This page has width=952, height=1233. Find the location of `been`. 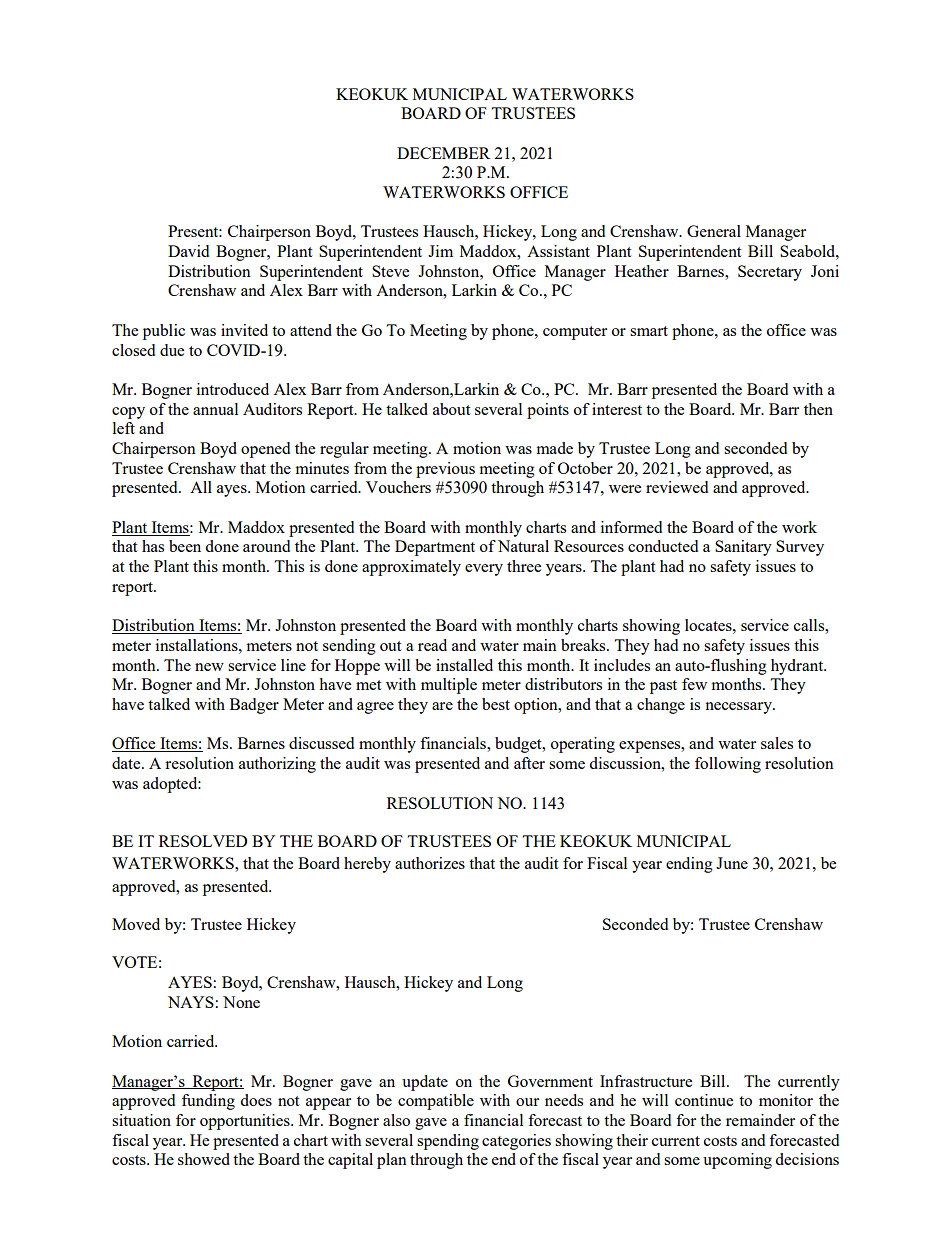

been is located at coordinates (185, 546).
